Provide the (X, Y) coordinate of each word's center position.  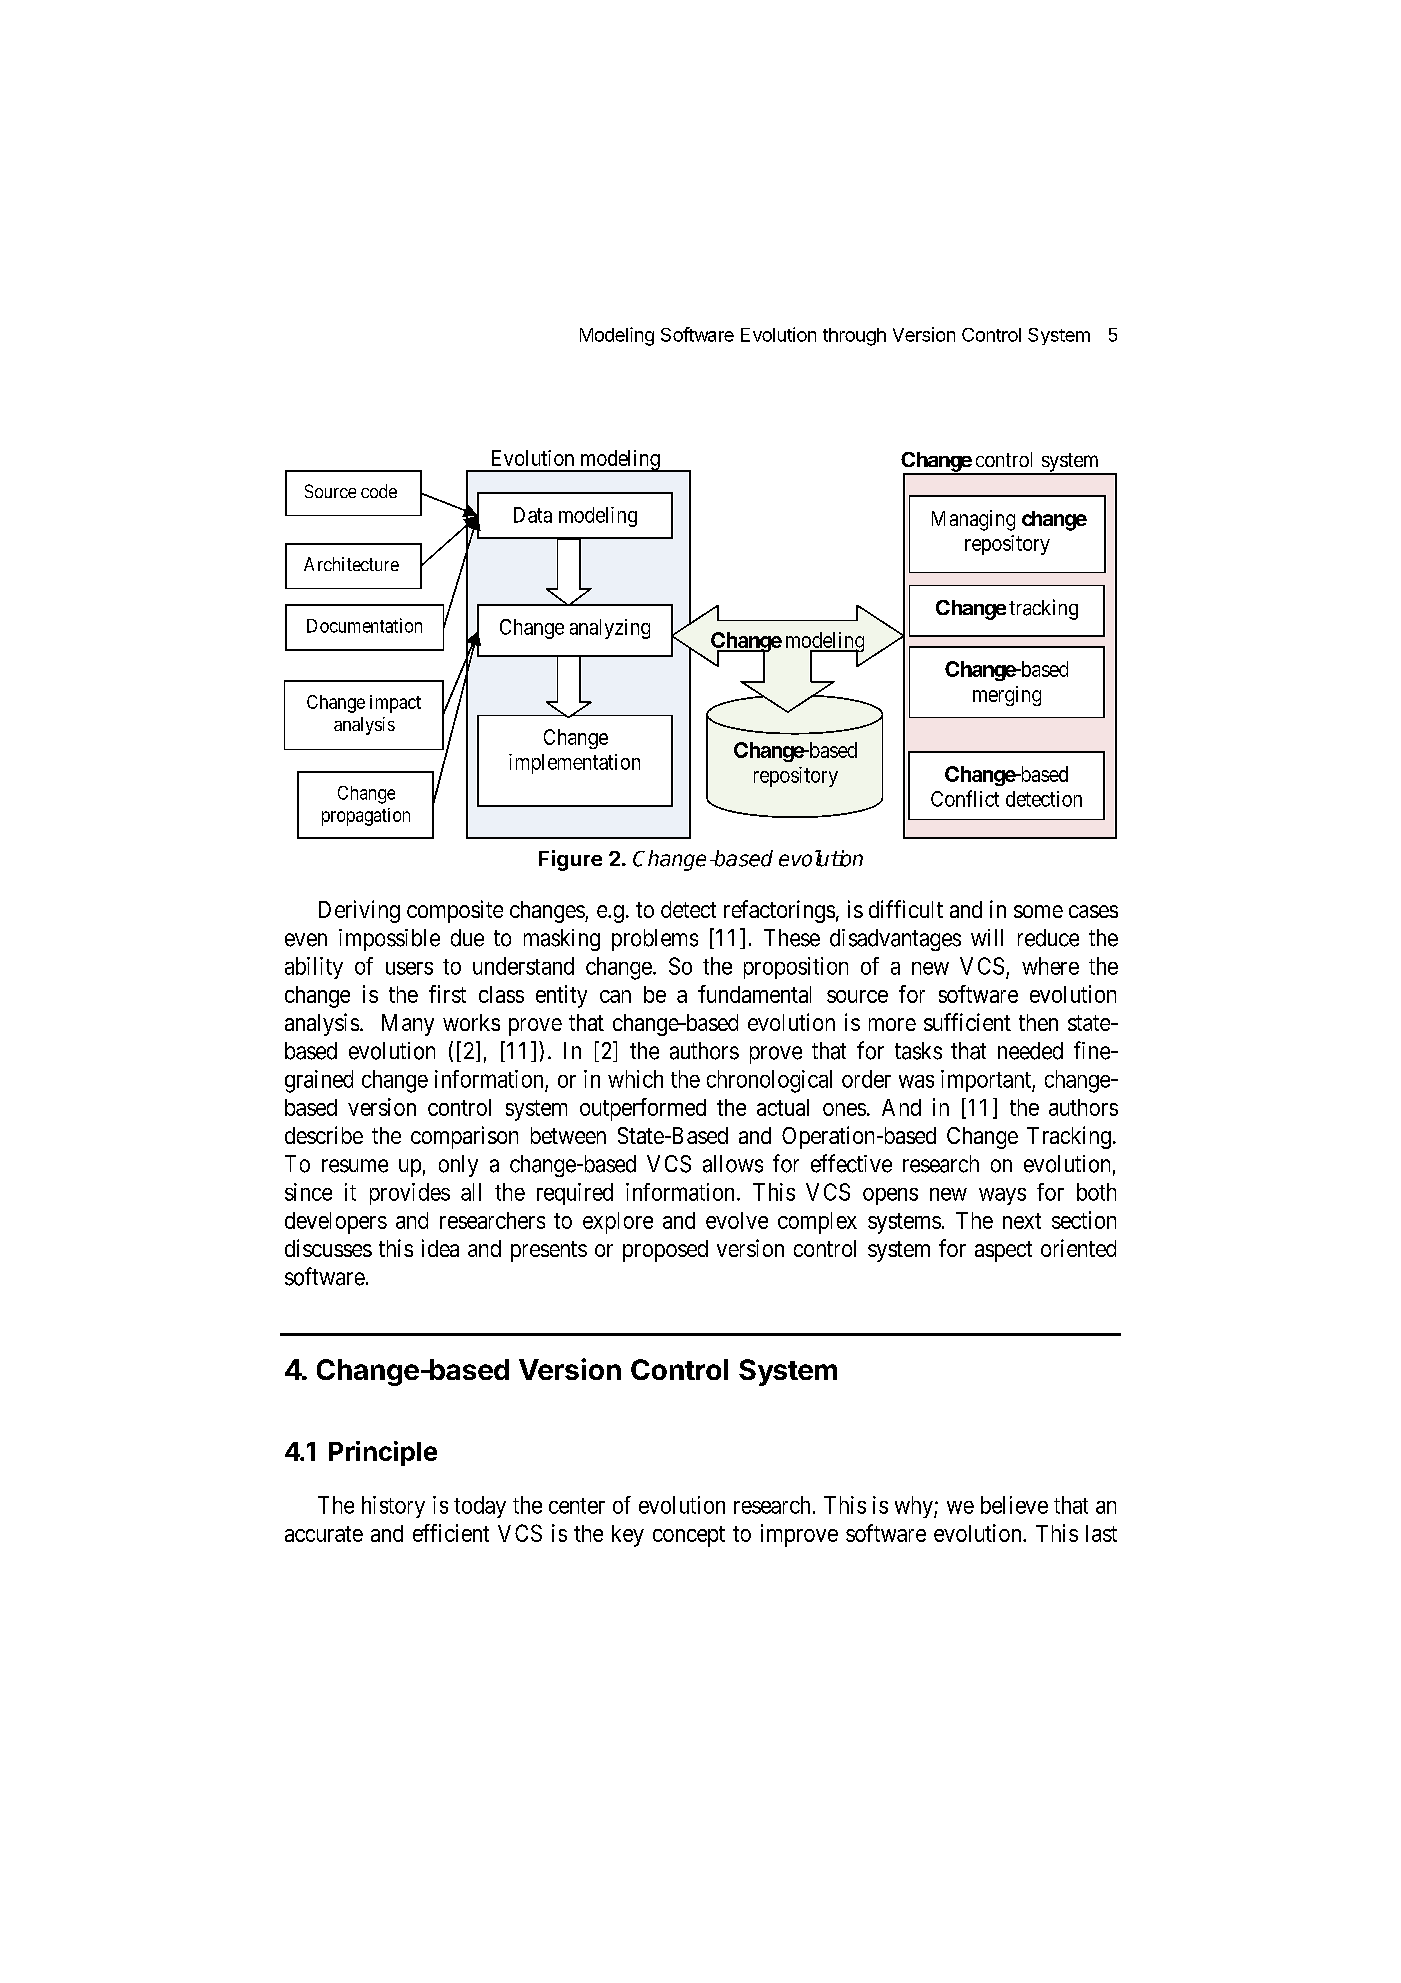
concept (689, 1536)
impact (395, 704)
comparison (464, 1137)
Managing (973, 520)
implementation (574, 764)
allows (733, 1164)
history (393, 1507)
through (854, 337)
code (379, 491)
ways (1002, 1196)
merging (1007, 696)
